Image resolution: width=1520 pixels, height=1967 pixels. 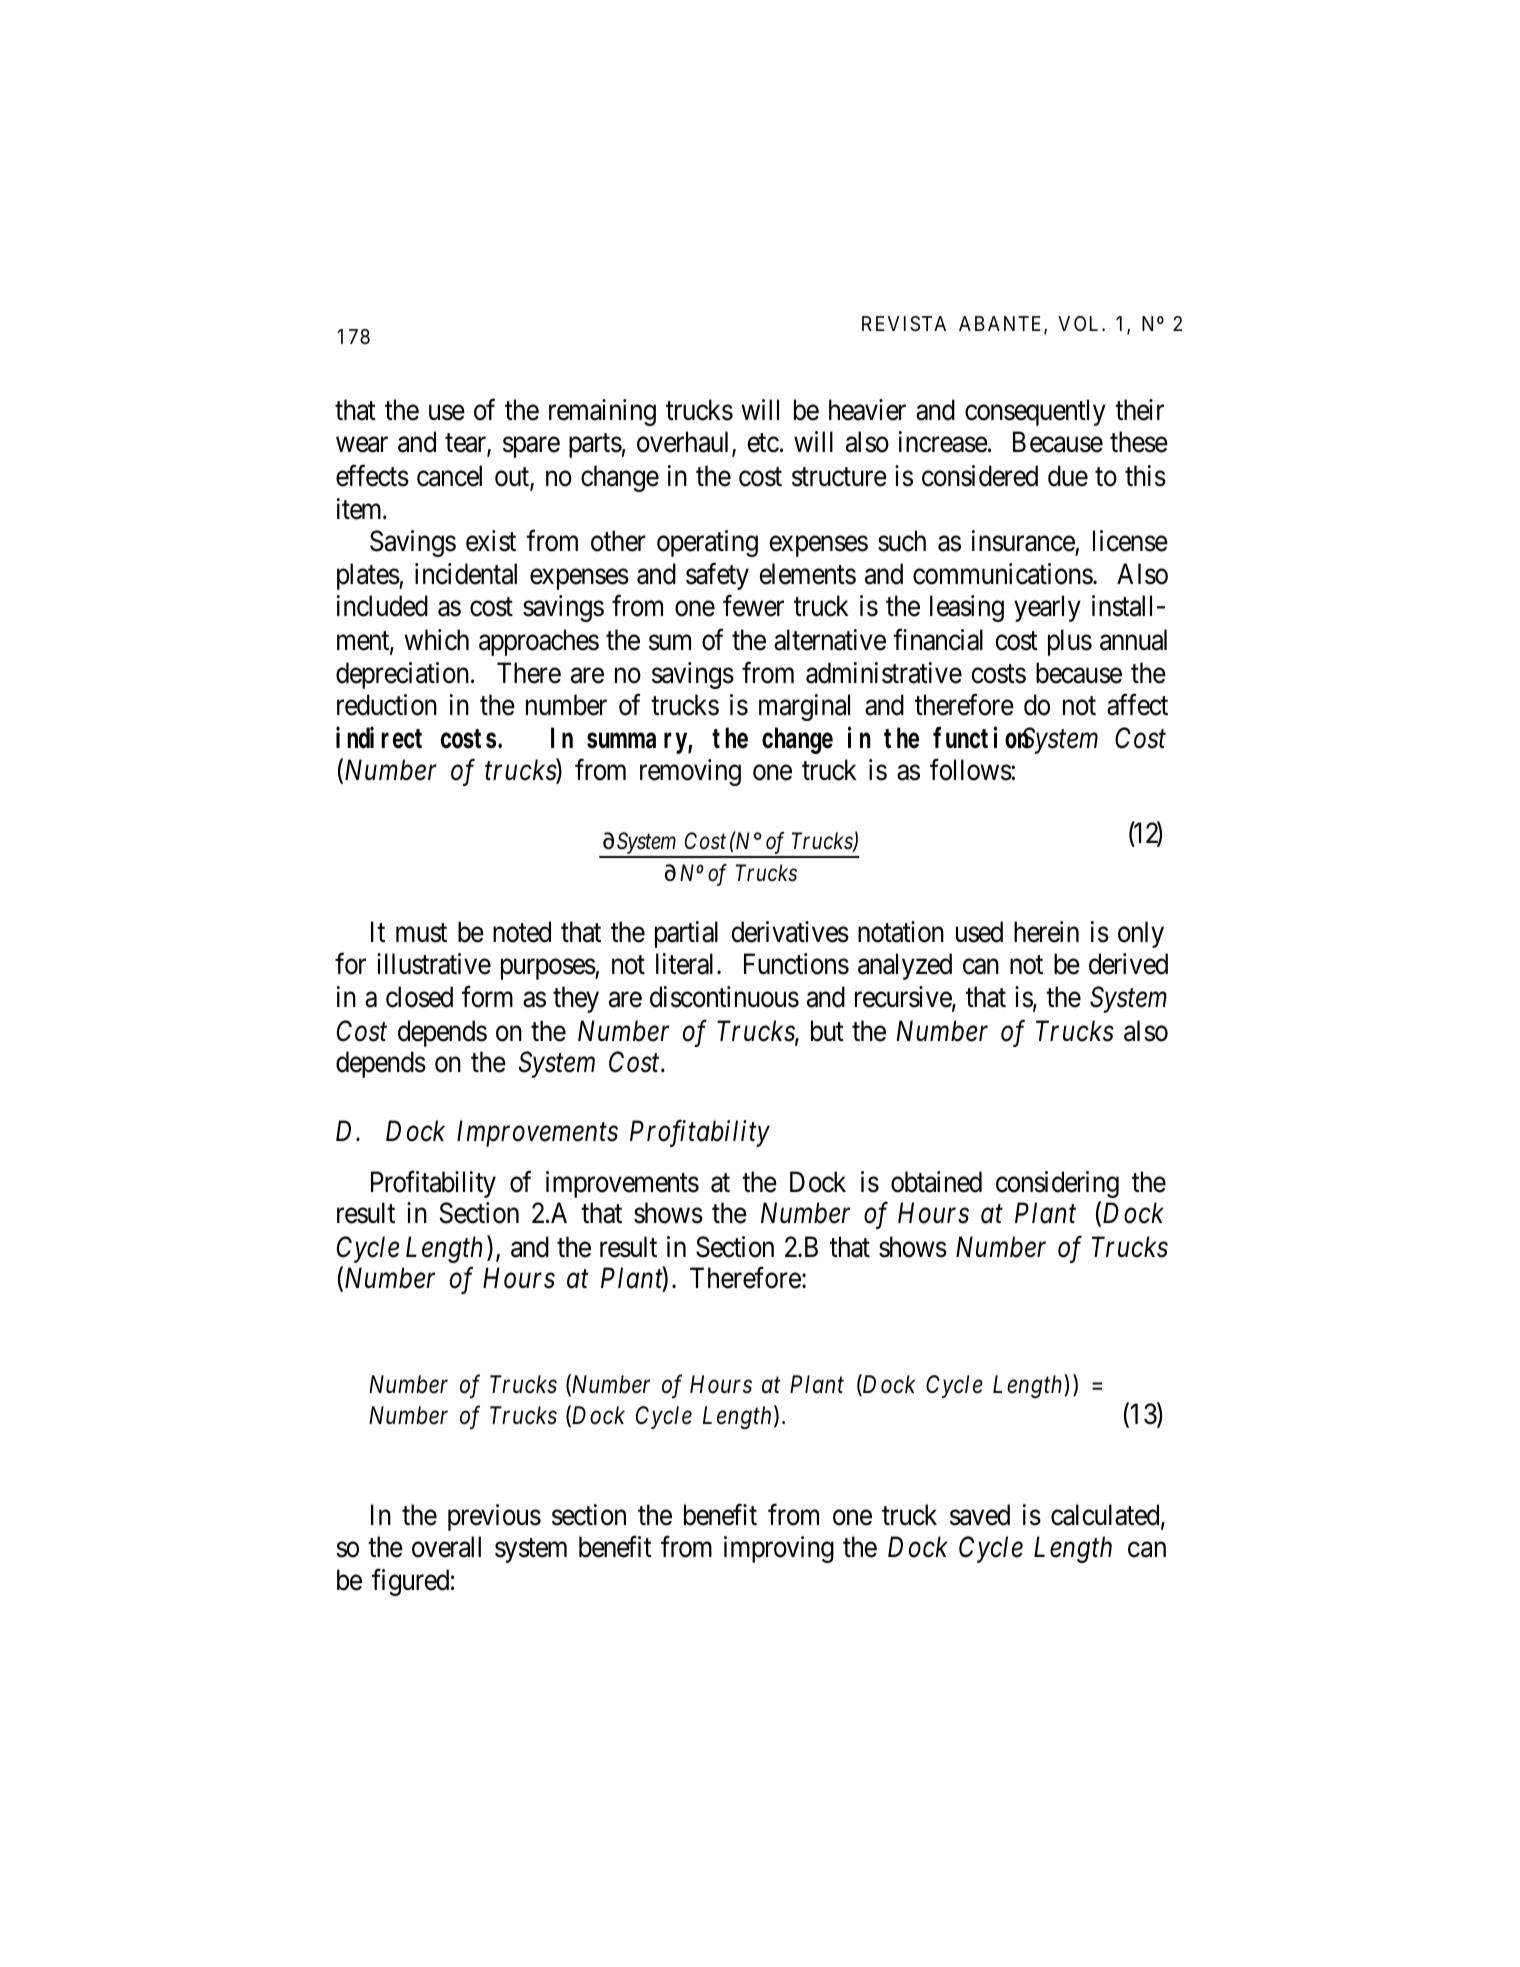 I want to click on VOL, so click(x=1080, y=323).
